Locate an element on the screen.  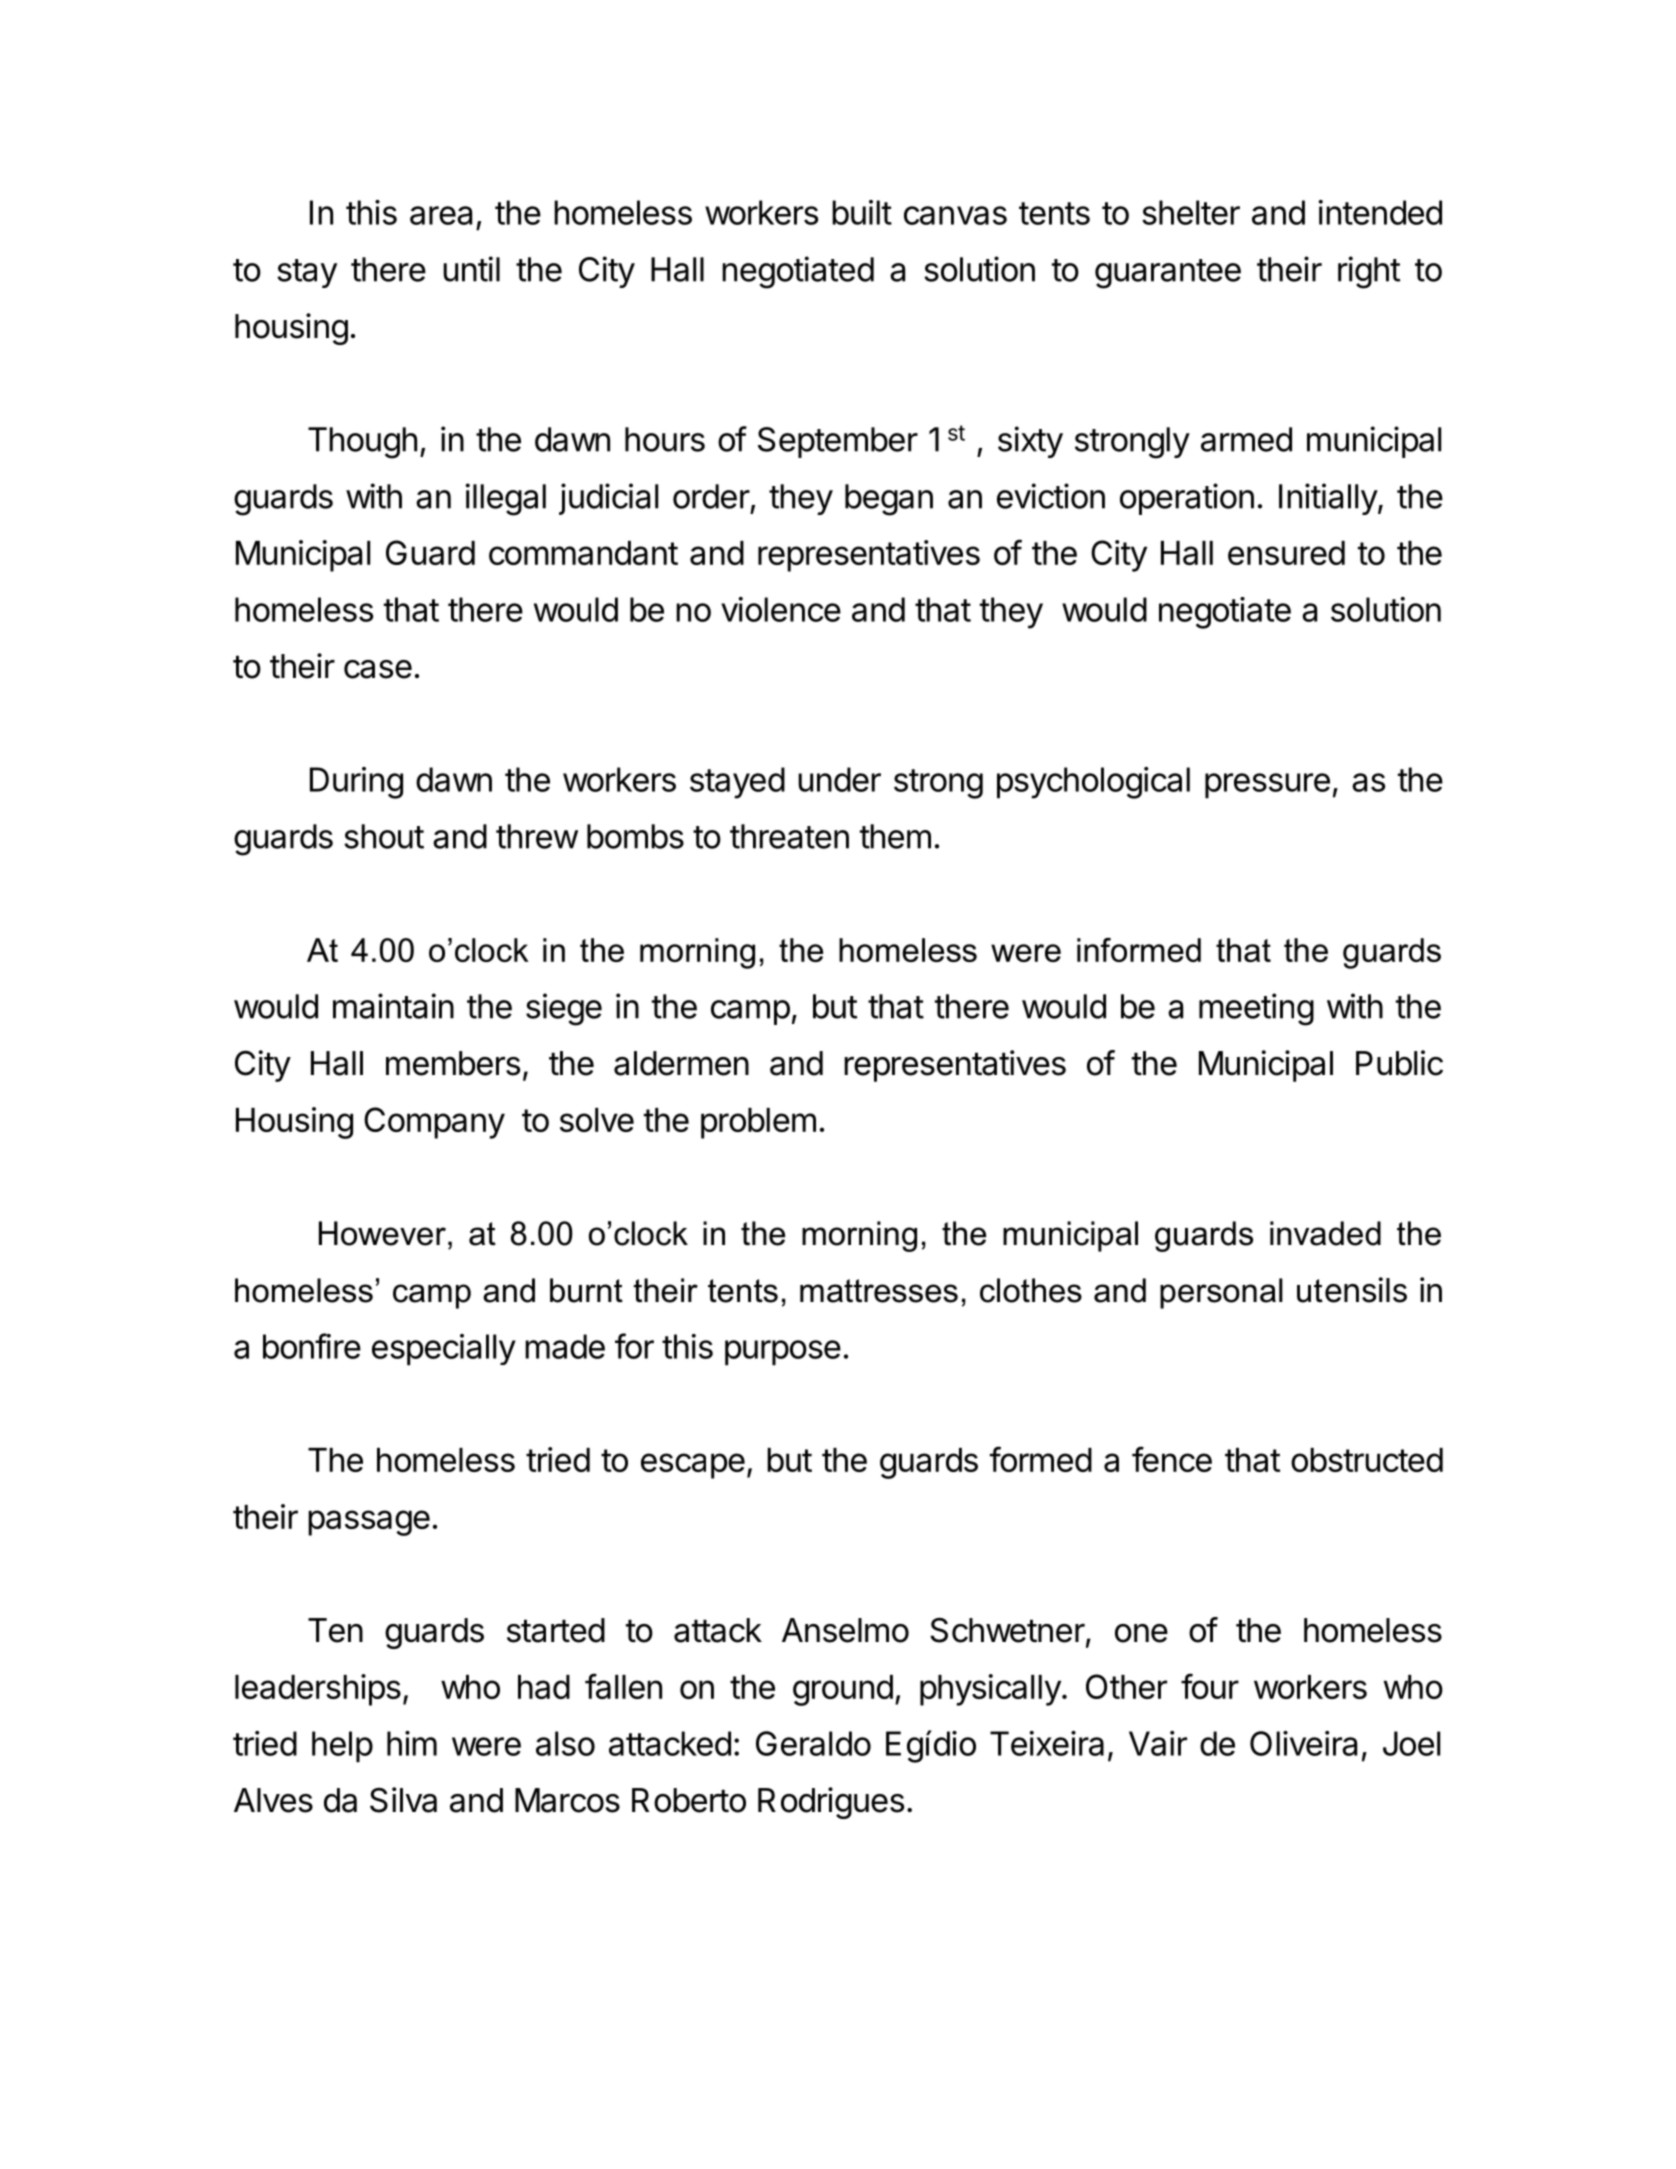
until is located at coordinates (471, 269).
